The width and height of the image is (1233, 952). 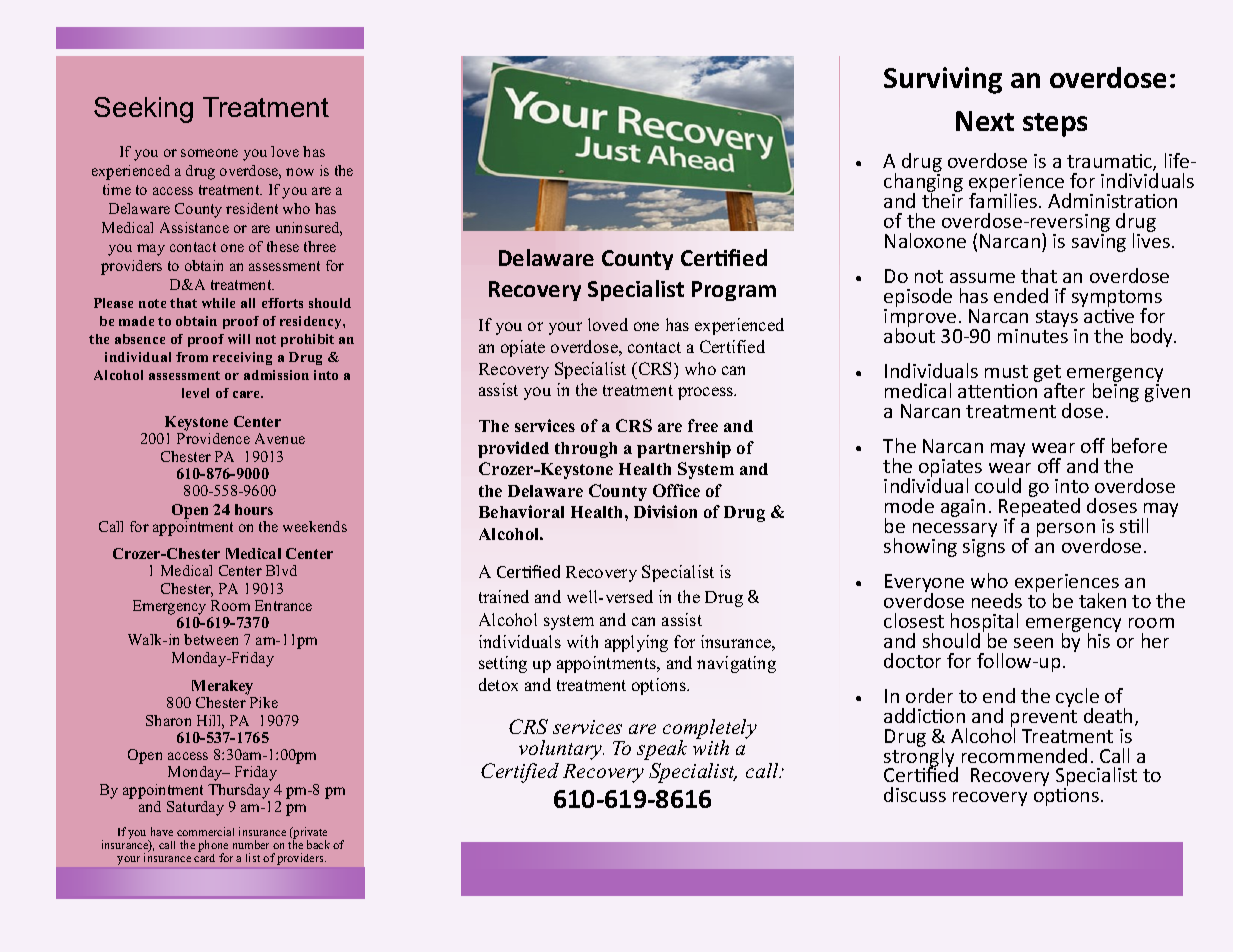 What do you see at coordinates (205, 831) in the image?
I see `commercial` at bounding box center [205, 831].
